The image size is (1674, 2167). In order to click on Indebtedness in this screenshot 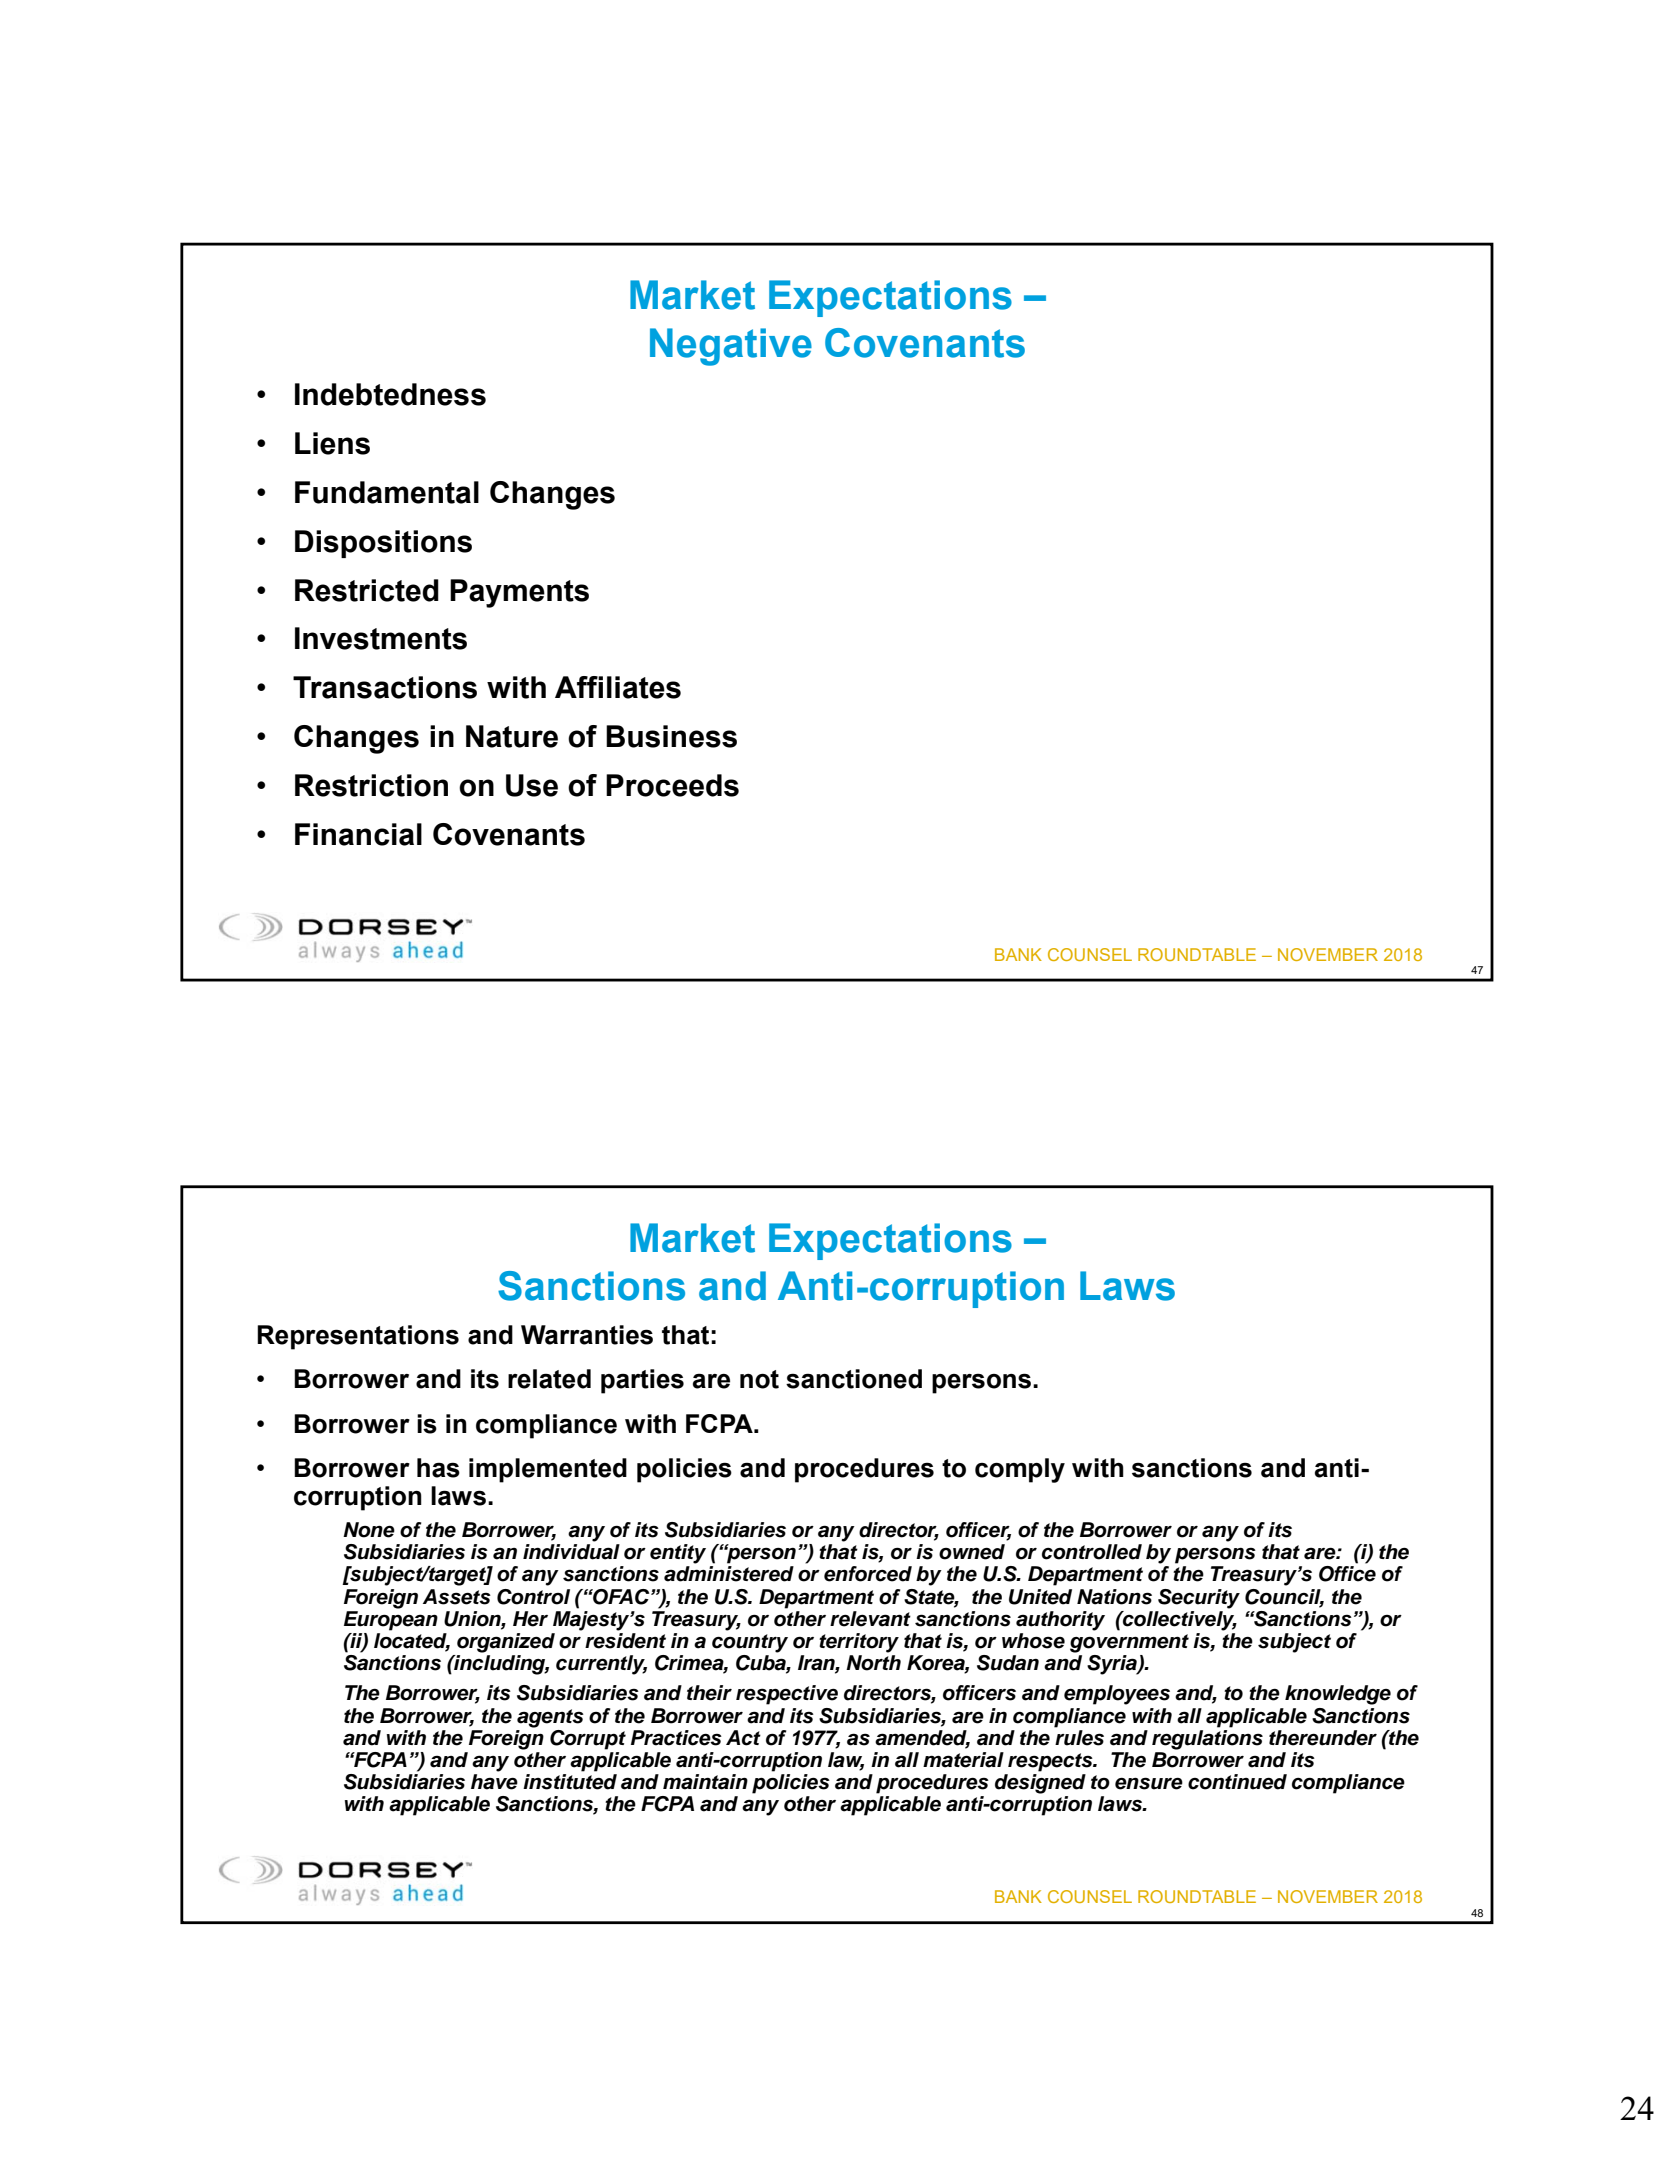, I will do `click(390, 394)`.
